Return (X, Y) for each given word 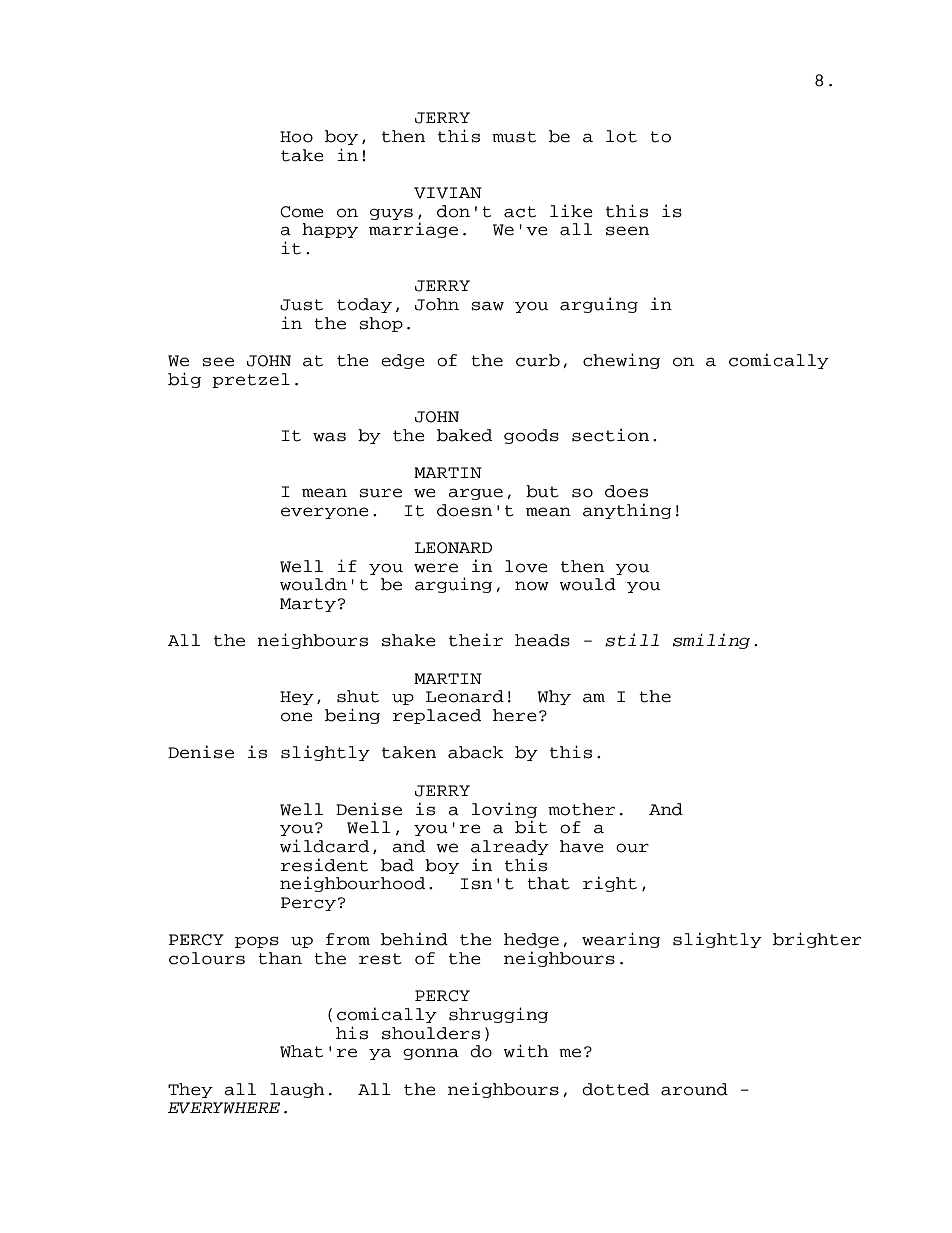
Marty (308, 605)
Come (302, 212)
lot (621, 136)
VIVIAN (448, 193)
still (632, 640)
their (476, 640)
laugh (297, 1090)
